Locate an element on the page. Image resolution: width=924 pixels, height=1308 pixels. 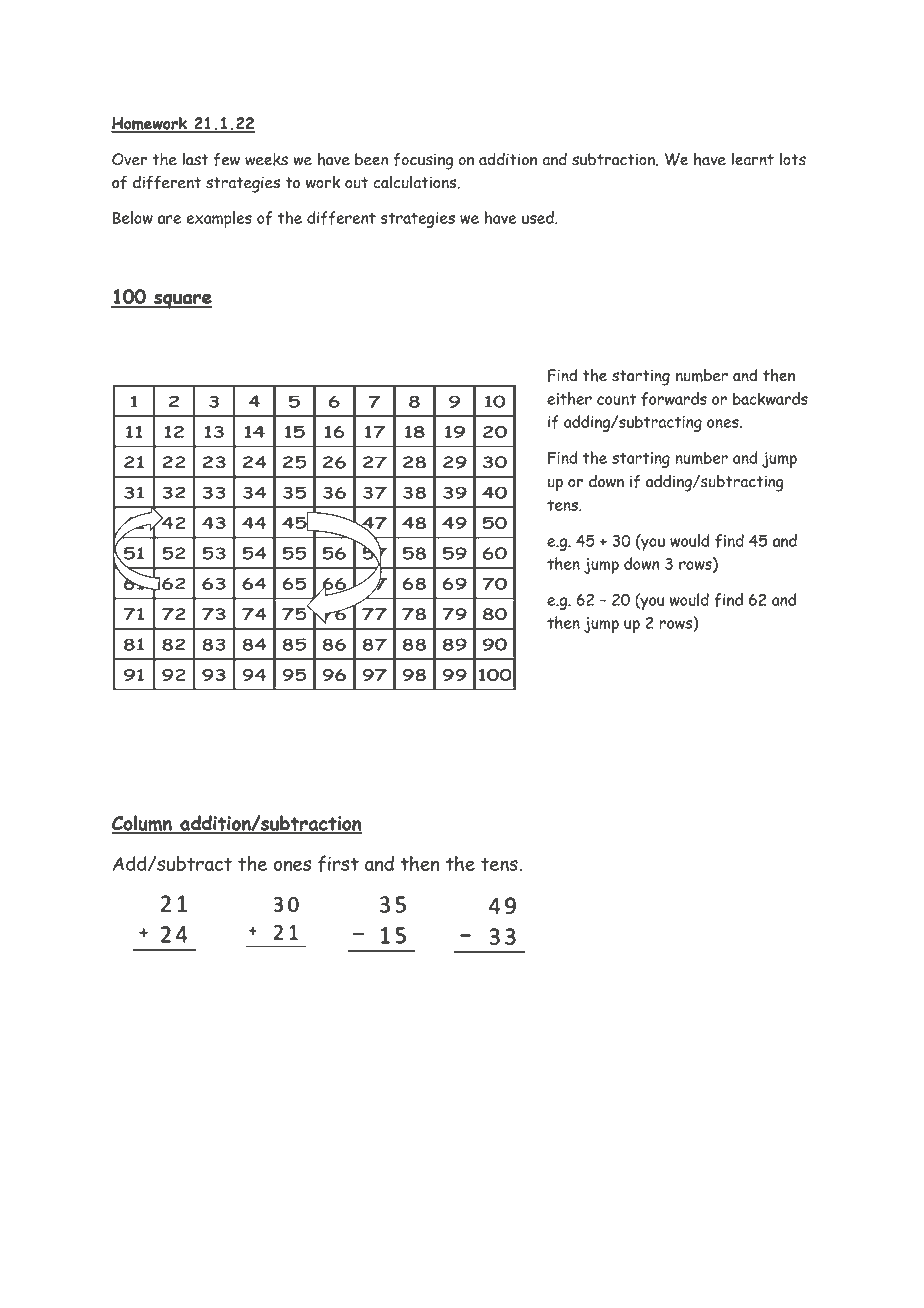
Column is located at coordinates (143, 824).
